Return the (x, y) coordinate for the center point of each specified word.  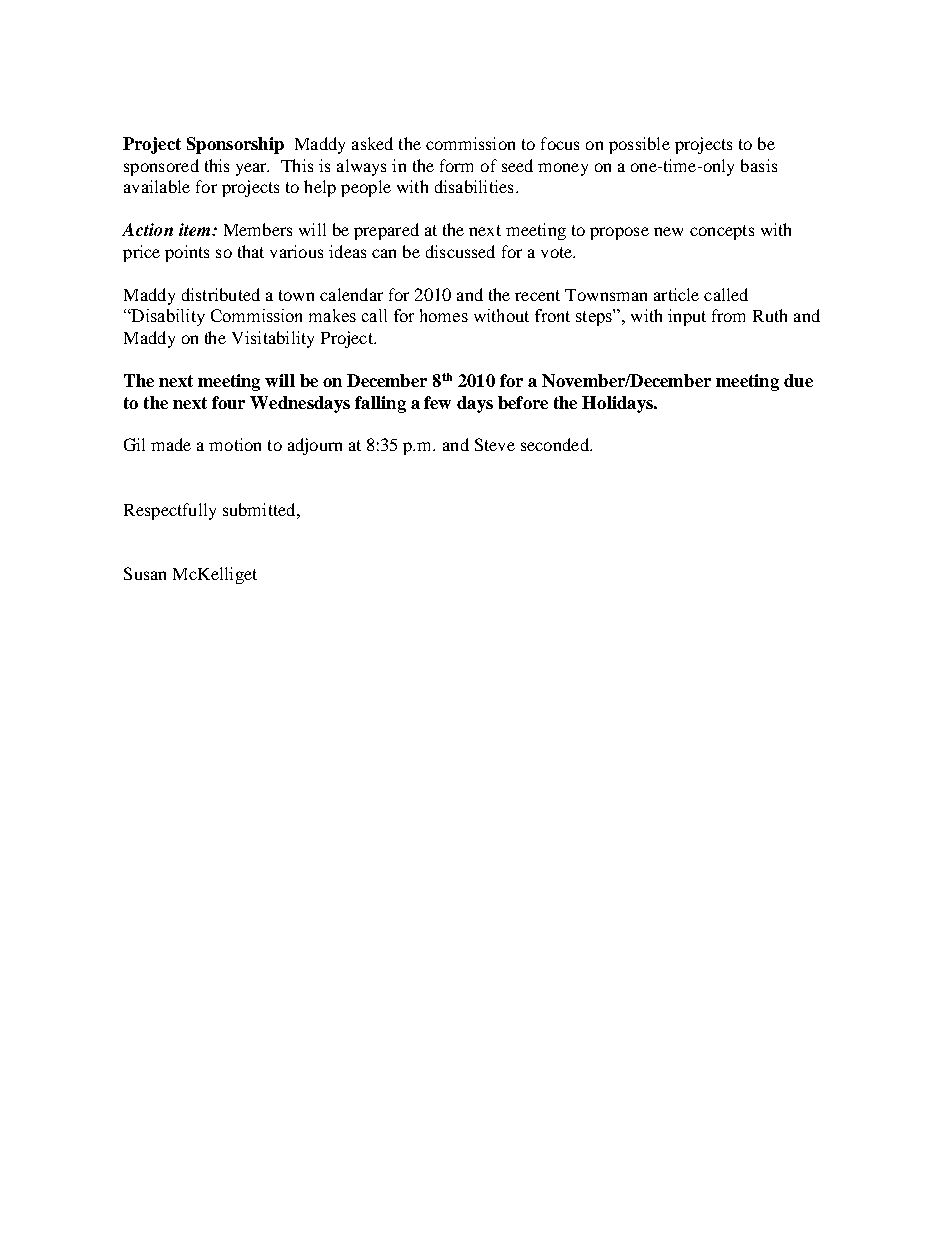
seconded (556, 444)
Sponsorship (235, 145)
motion (235, 444)
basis (759, 165)
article (676, 294)
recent (537, 295)
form (456, 165)
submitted (260, 509)
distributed (221, 294)
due (798, 380)
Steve (495, 444)
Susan (145, 573)
